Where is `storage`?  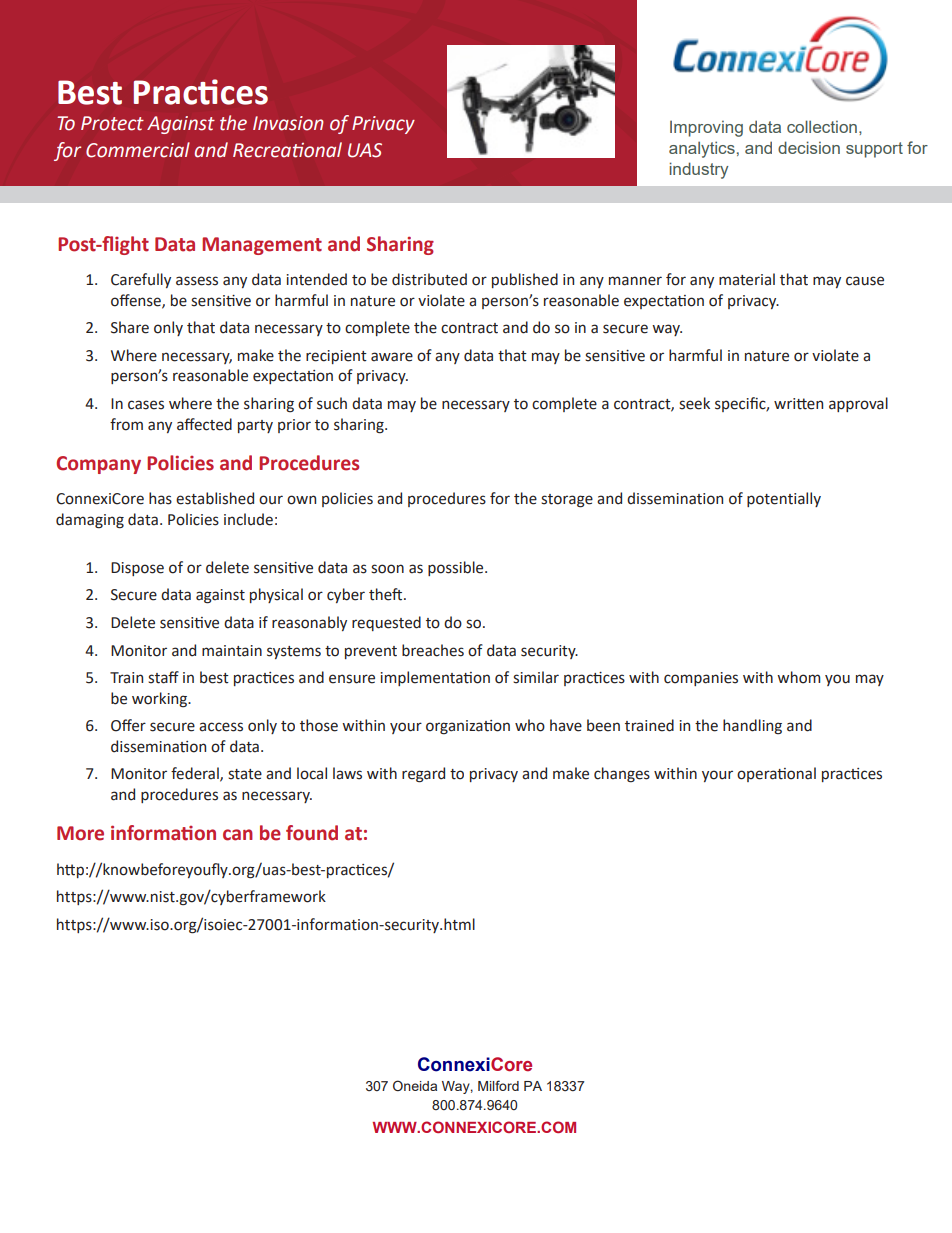
storage is located at coordinates (567, 501).
